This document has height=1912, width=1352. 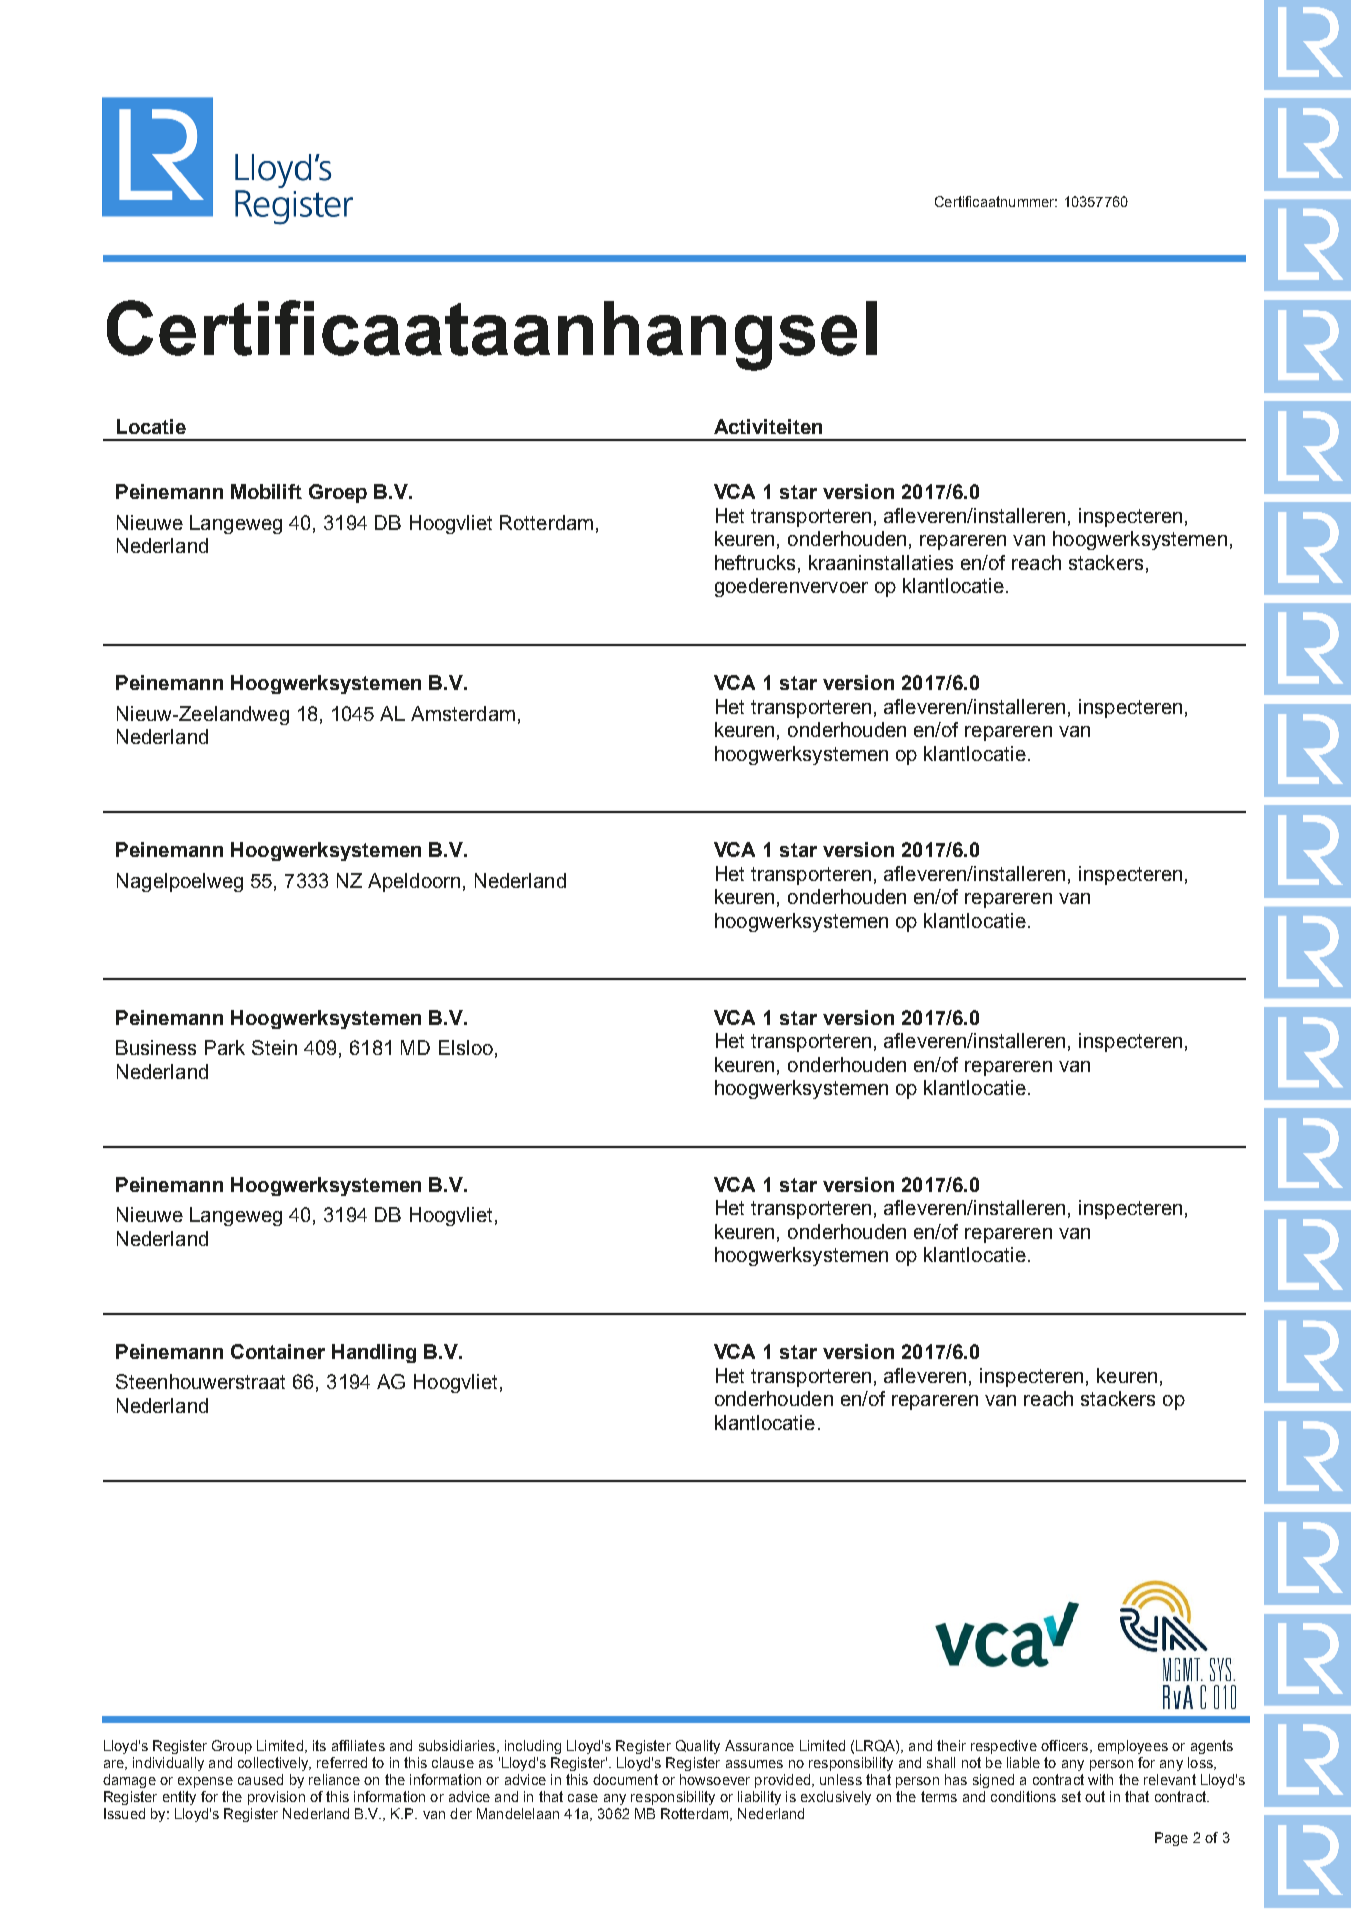 I want to click on Container, so click(x=278, y=1351).
